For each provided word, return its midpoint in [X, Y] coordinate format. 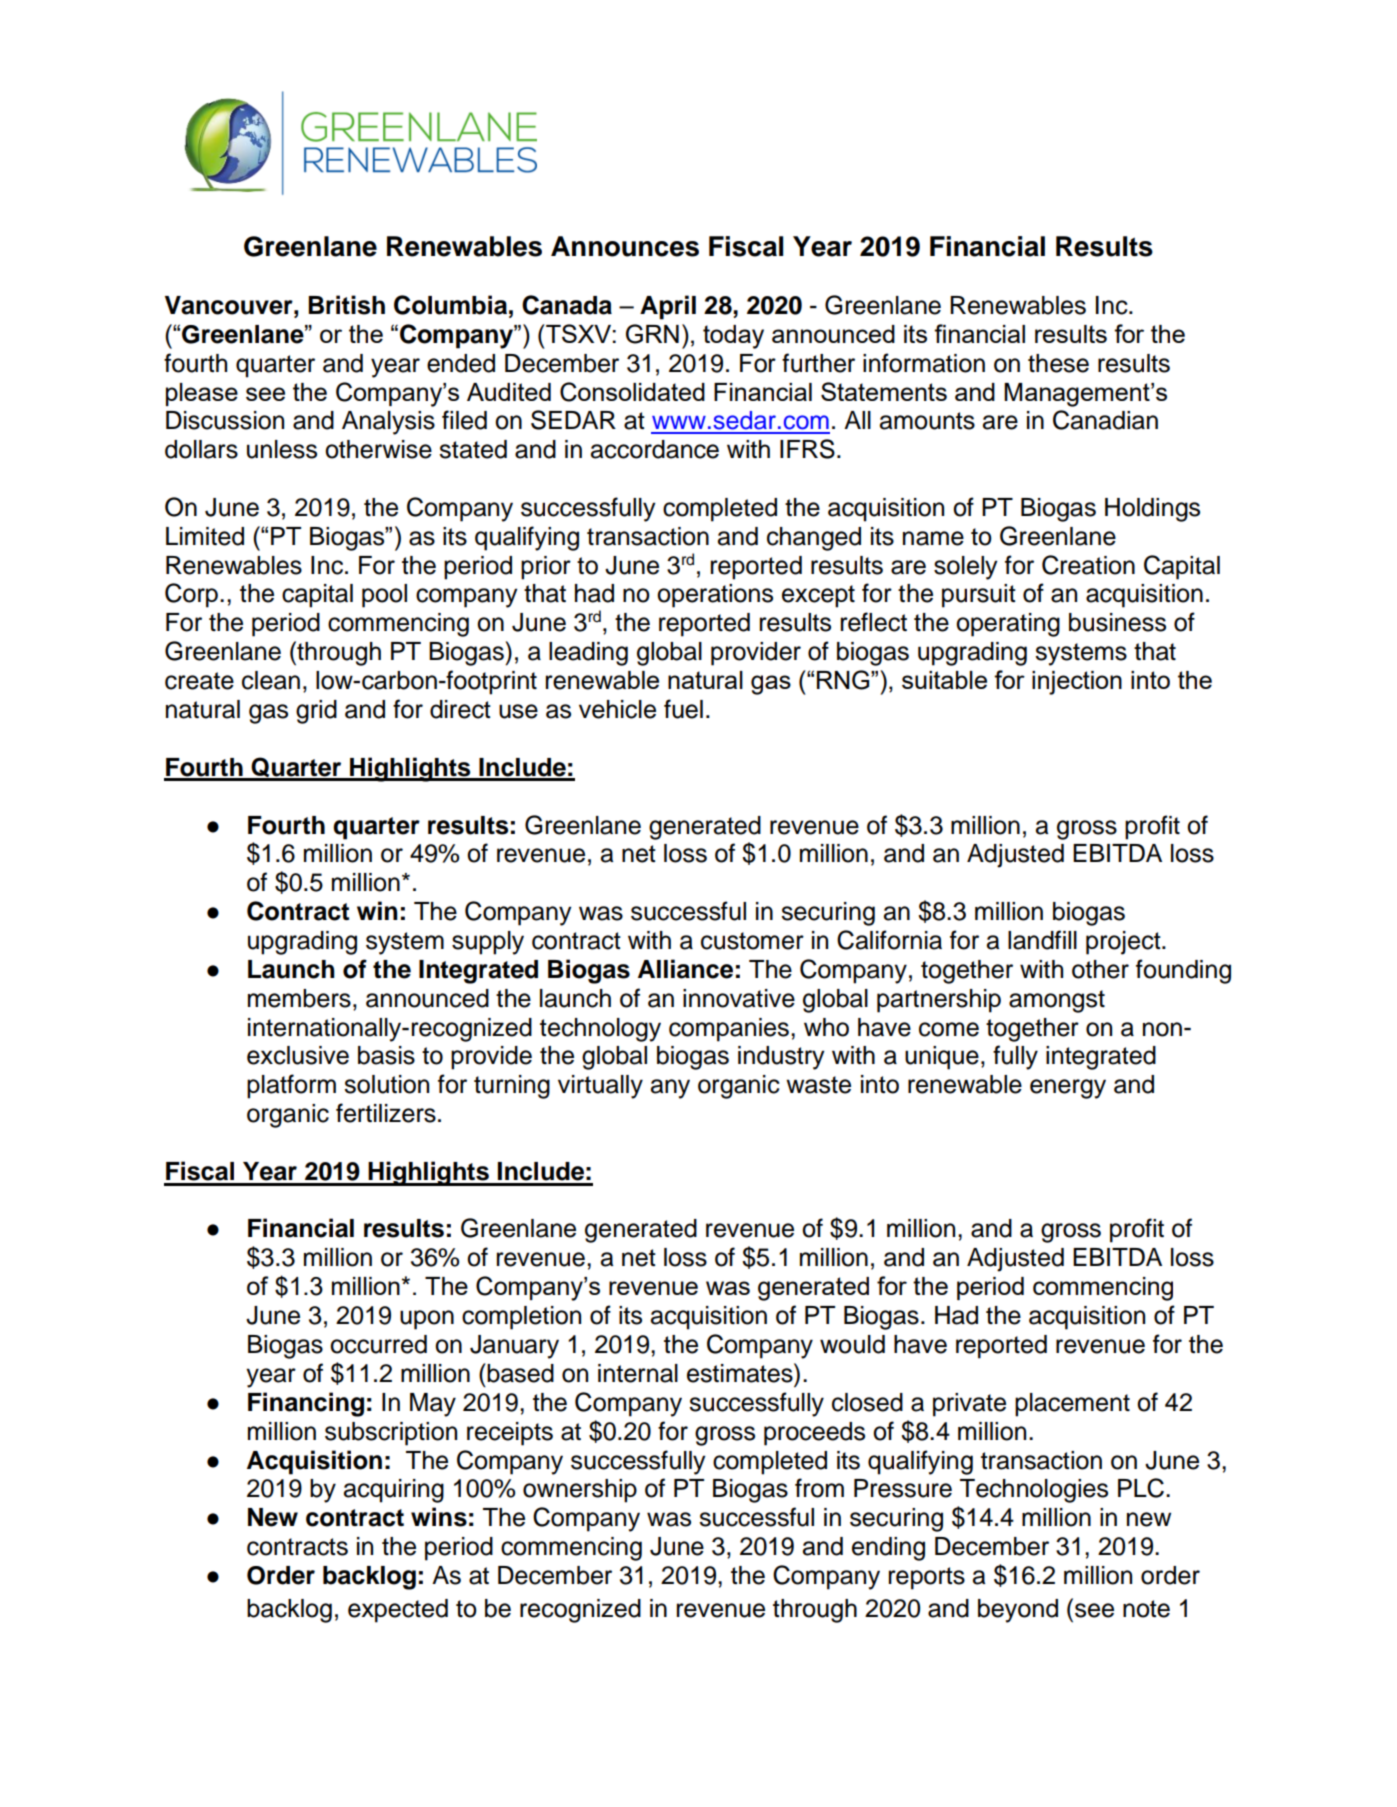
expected [398, 1611]
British [346, 305]
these [1058, 363]
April [668, 307]
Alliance [685, 969]
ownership [580, 1491]
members [299, 998]
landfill [1042, 940]
